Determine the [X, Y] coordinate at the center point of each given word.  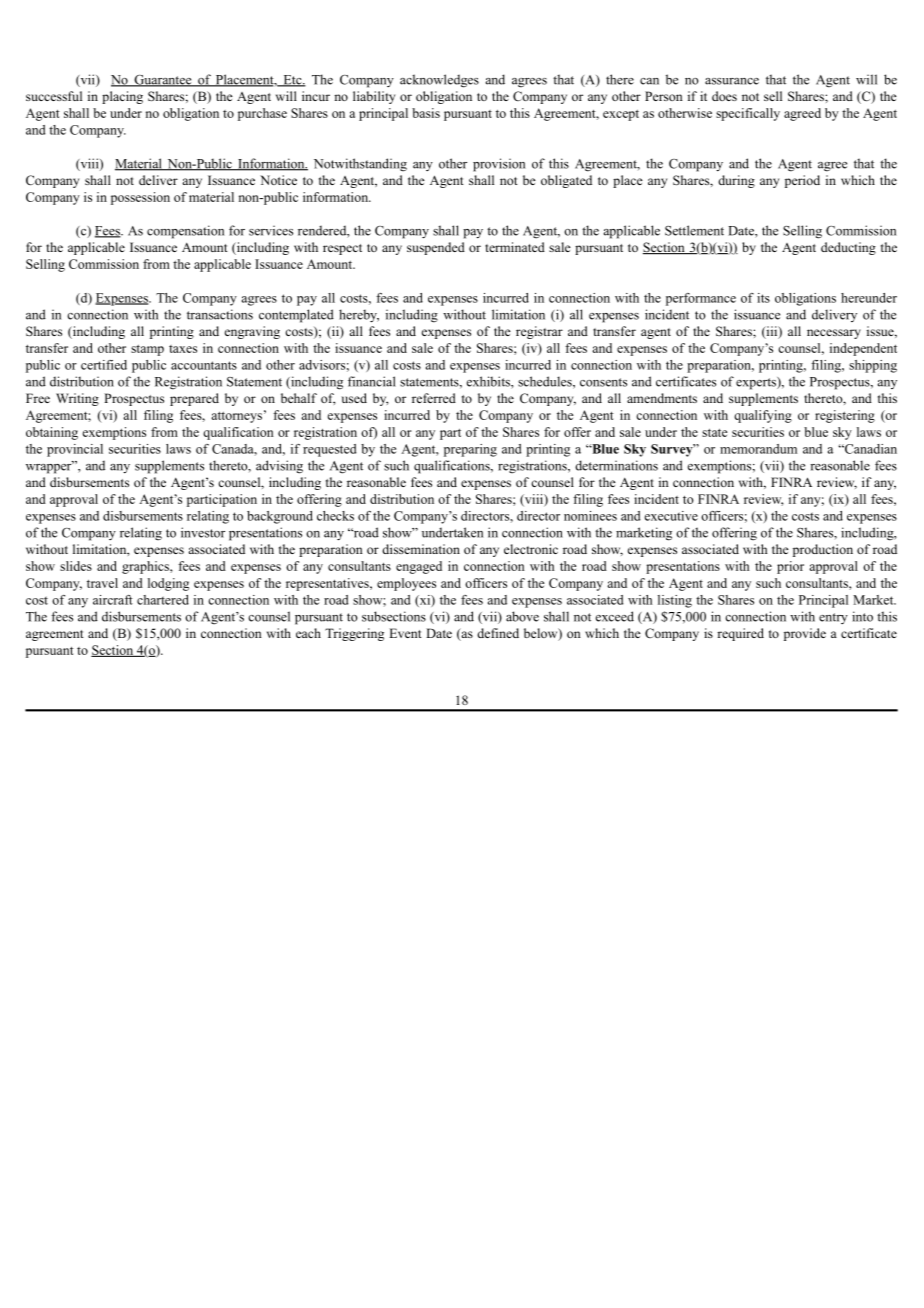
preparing [470, 450]
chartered [163, 600]
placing [122, 97]
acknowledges [439, 81]
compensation [185, 232]
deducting [848, 248]
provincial [75, 450]
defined [498, 633]
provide [805, 634]
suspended [436, 248]
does [724, 96]
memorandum [758, 449]
